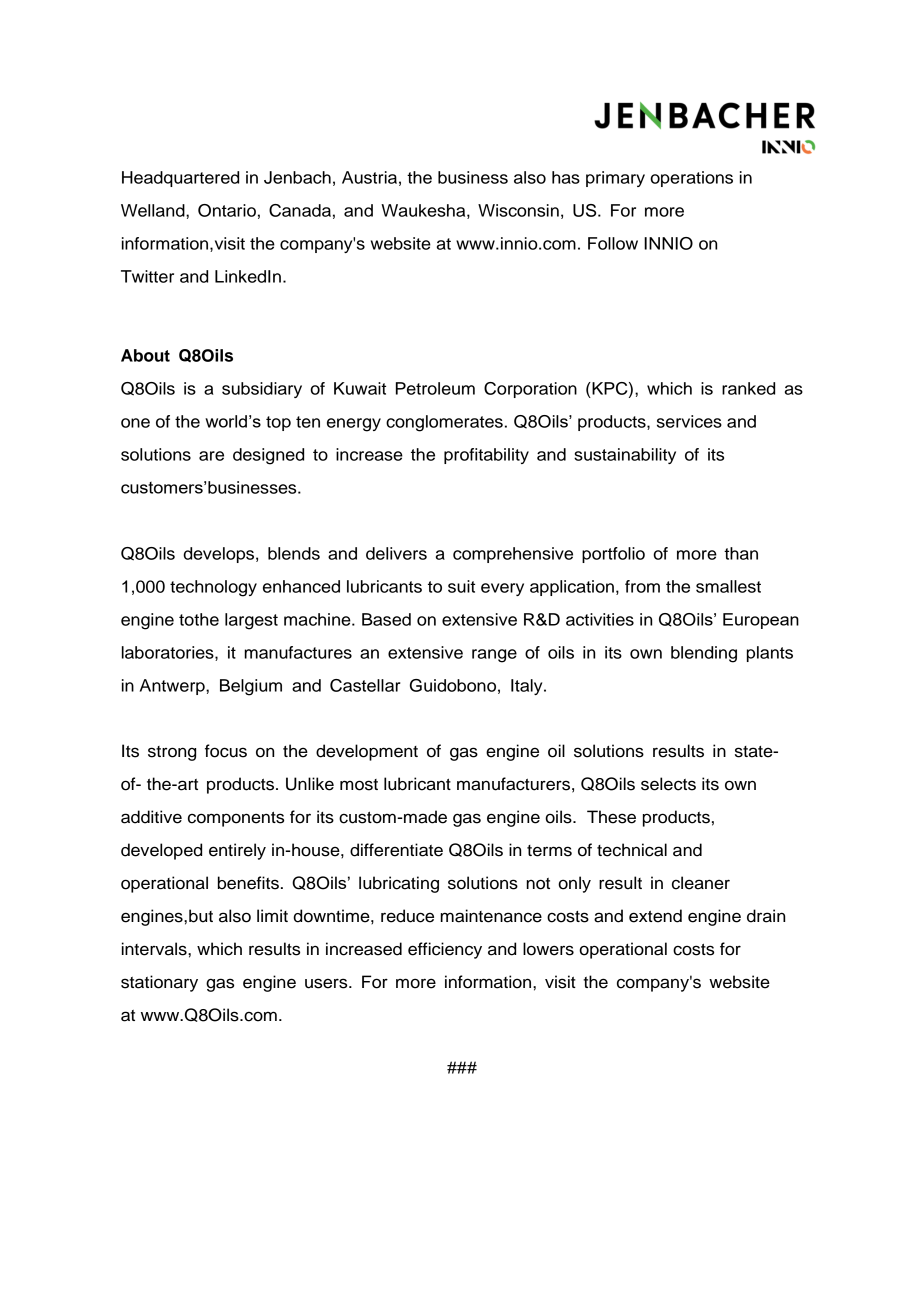 The image size is (924, 1307). Describe the element at coordinates (486, 456) in the screenshot. I see `profitability` at that location.
